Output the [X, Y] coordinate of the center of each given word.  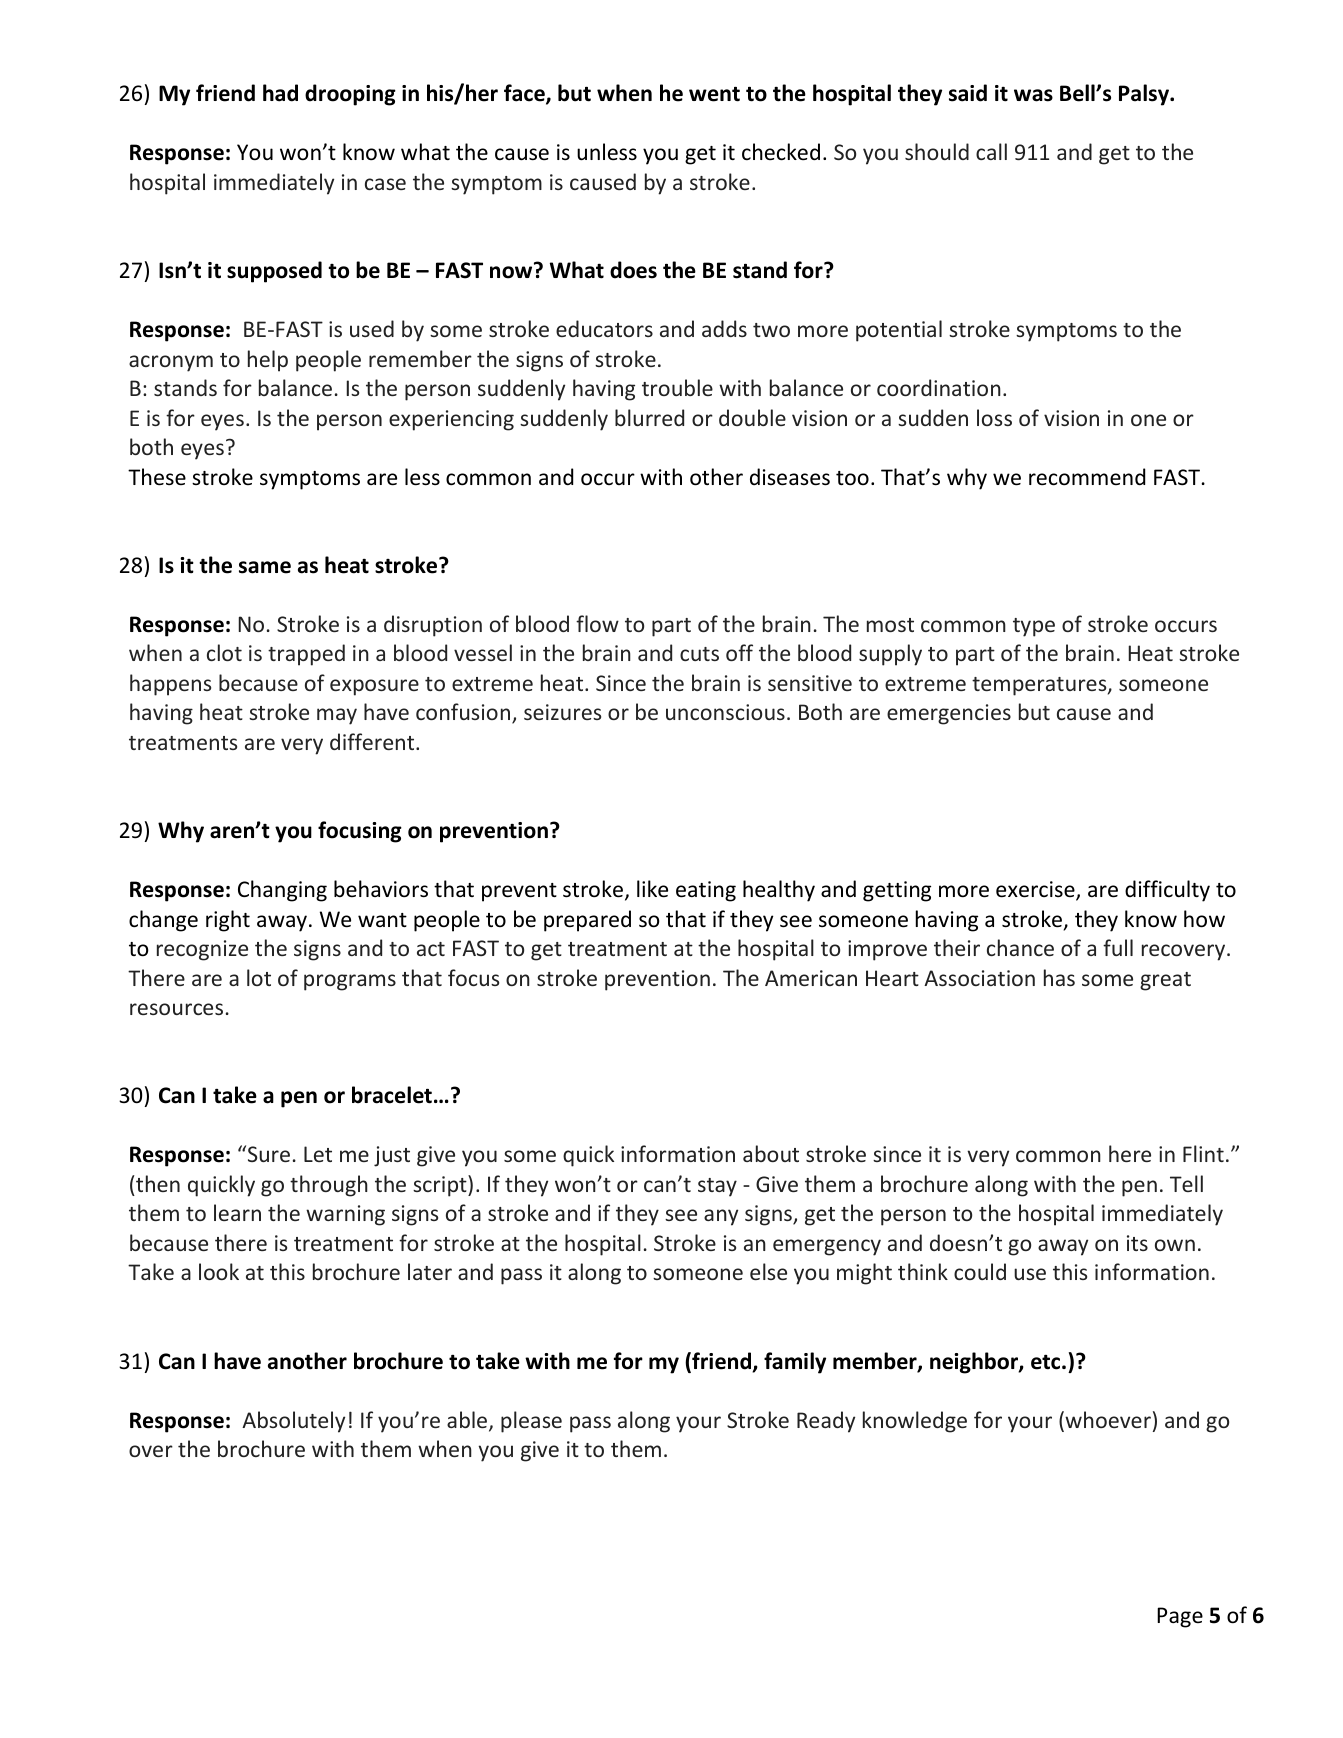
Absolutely [293, 1422]
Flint [1203, 1153]
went [714, 94]
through [329, 1186]
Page [1180, 1617]
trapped [306, 655]
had [280, 93]
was [1033, 95]
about [771, 1153]
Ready [826, 1422]
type [1034, 627]
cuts [699, 654]
